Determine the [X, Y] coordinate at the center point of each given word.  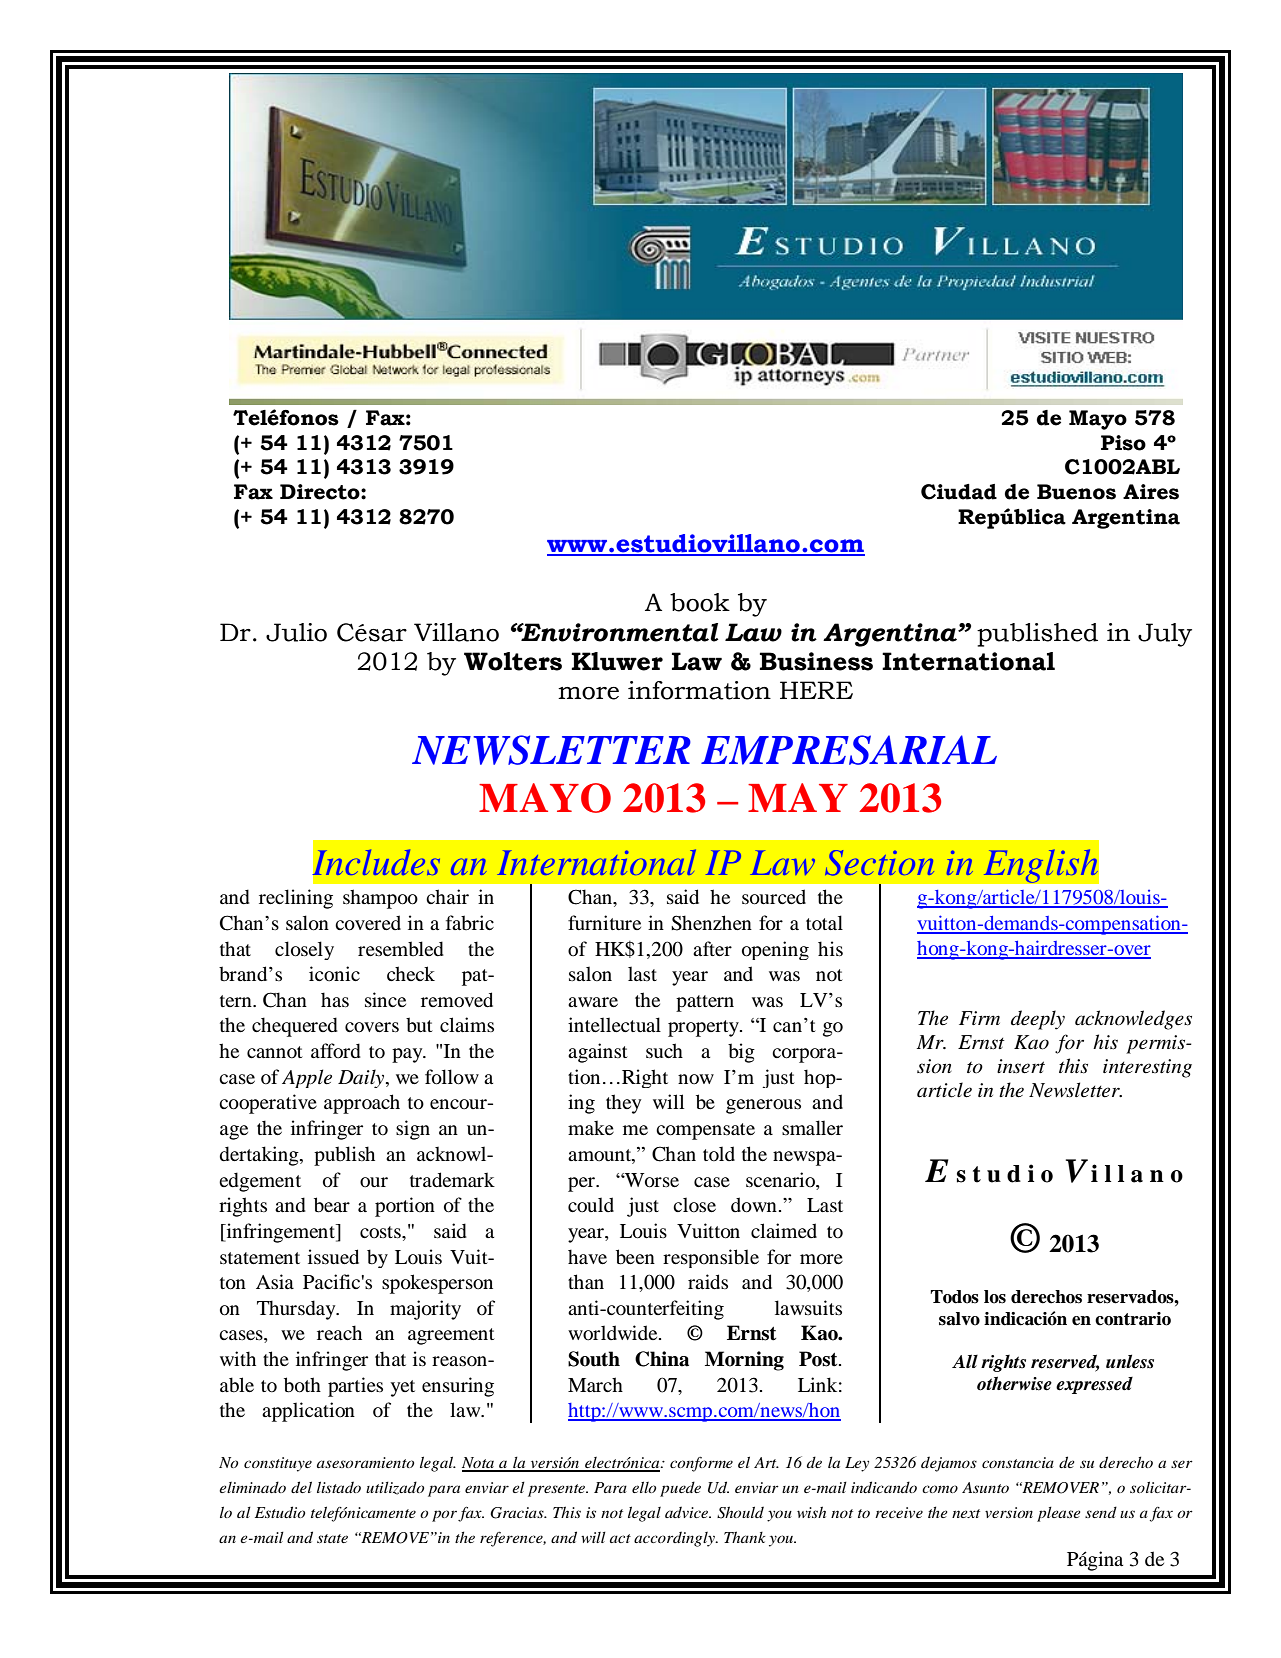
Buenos [1076, 492]
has [335, 999]
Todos [954, 1297]
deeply [1038, 1020]
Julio [296, 632]
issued [333, 1257]
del [301, 1487]
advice [688, 1512]
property [704, 1028]
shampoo [380, 899]
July [1165, 635]
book [700, 602]
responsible [711, 1258]
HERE [816, 690]
